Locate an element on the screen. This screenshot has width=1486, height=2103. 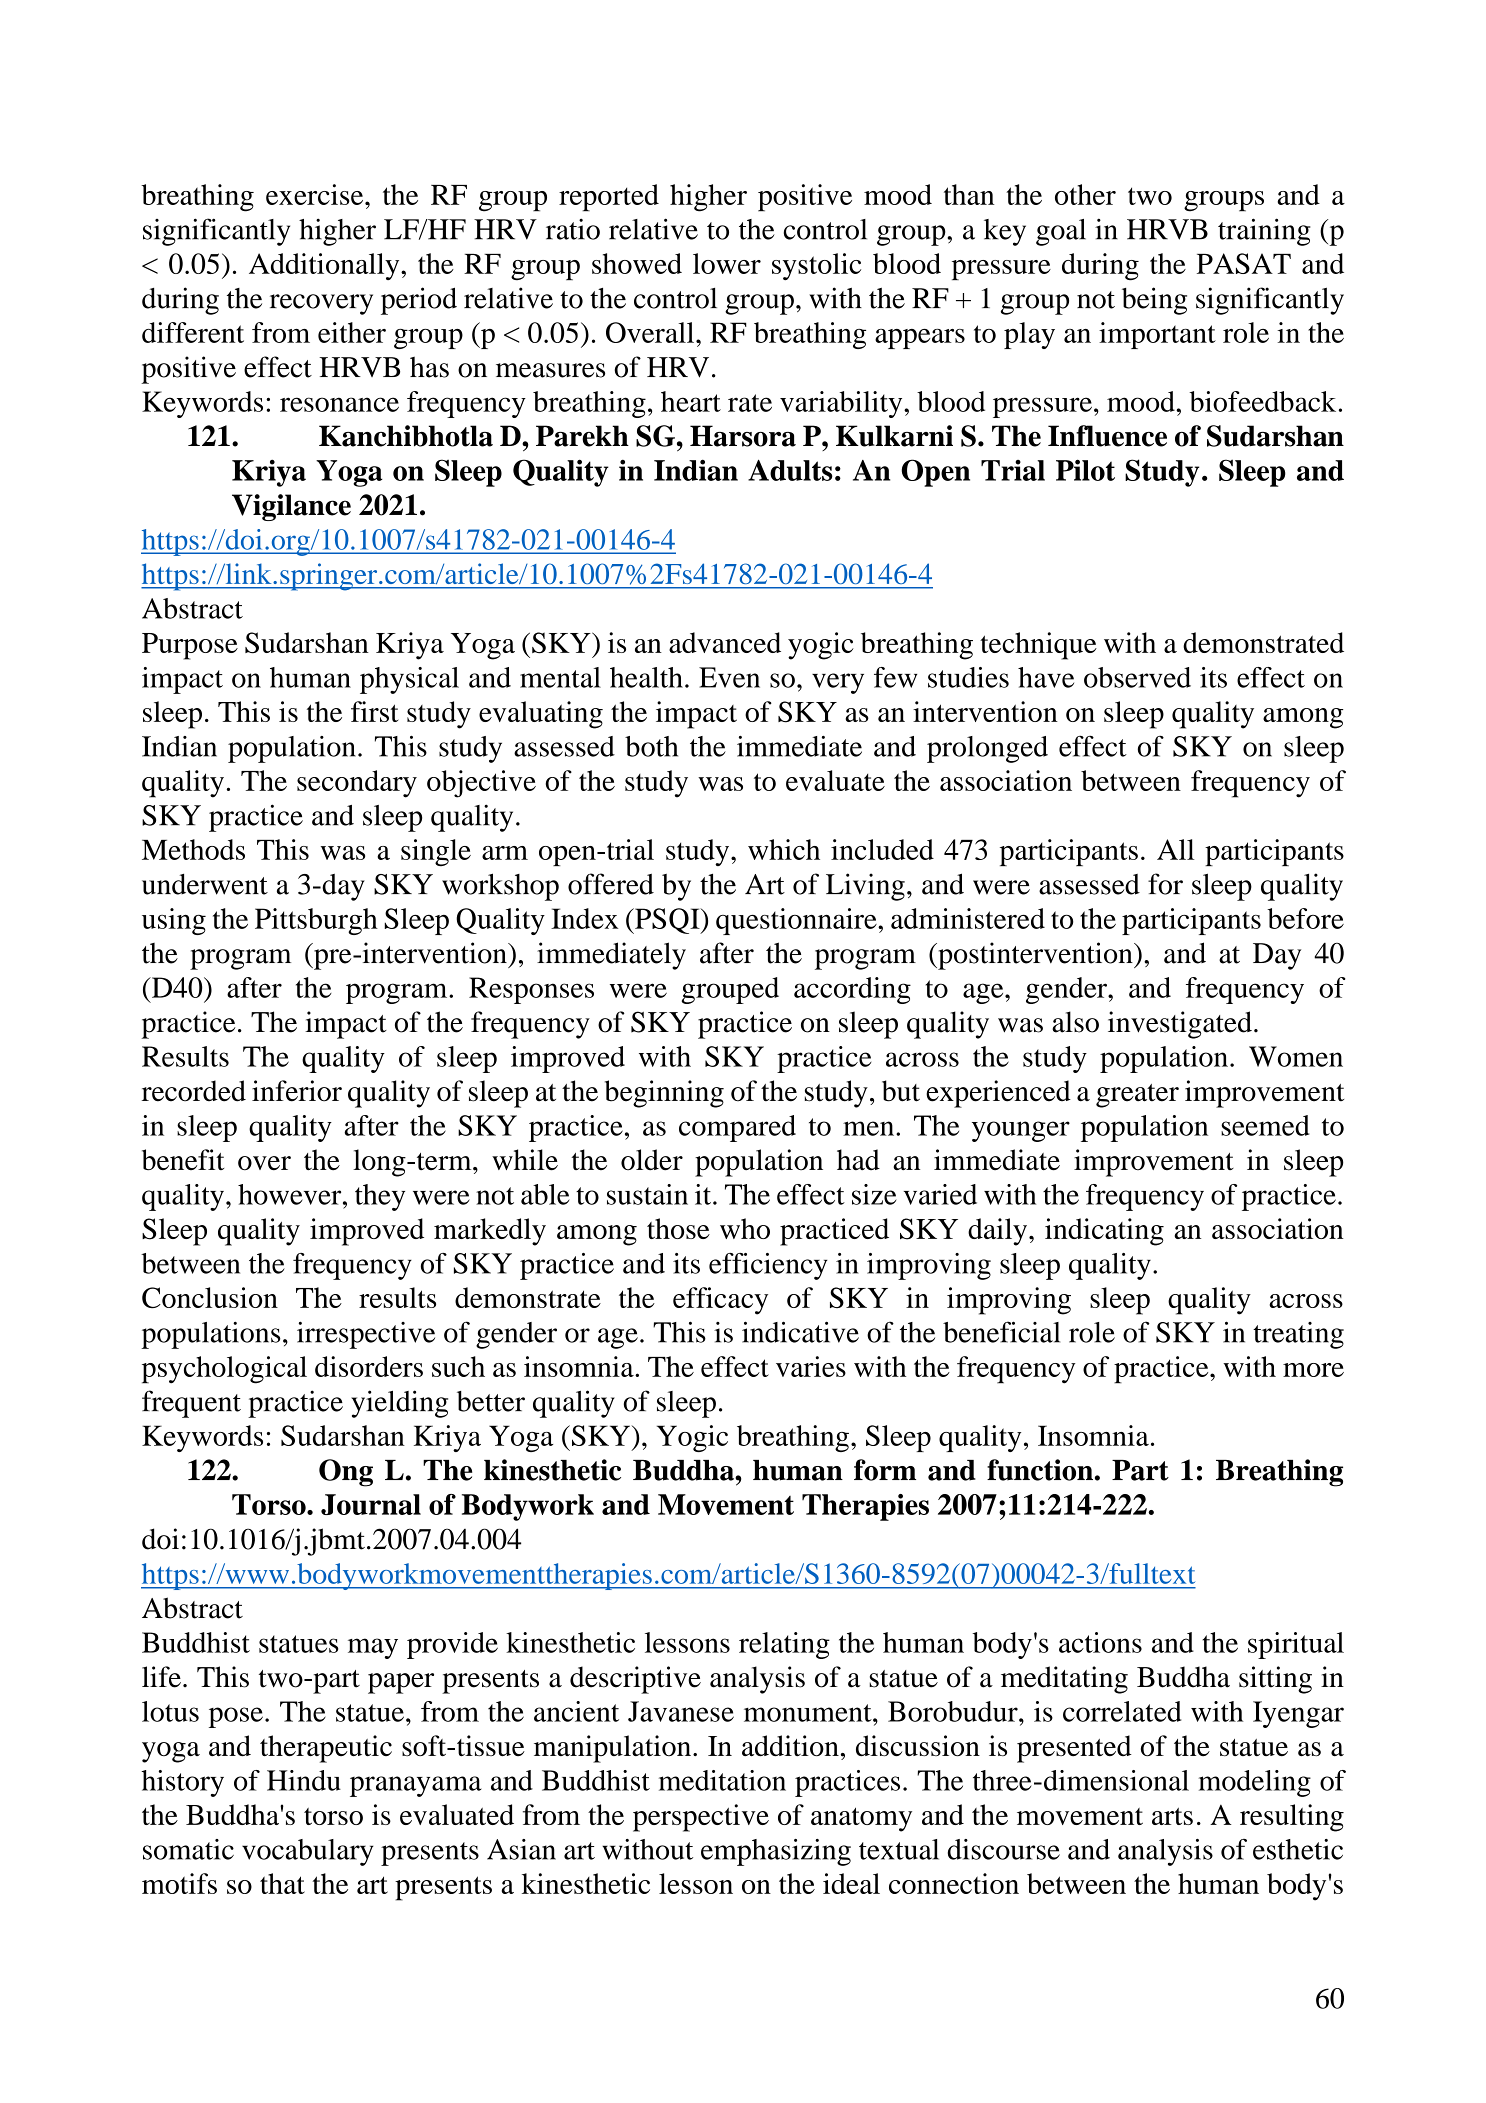
indicating is located at coordinates (1104, 1232).
